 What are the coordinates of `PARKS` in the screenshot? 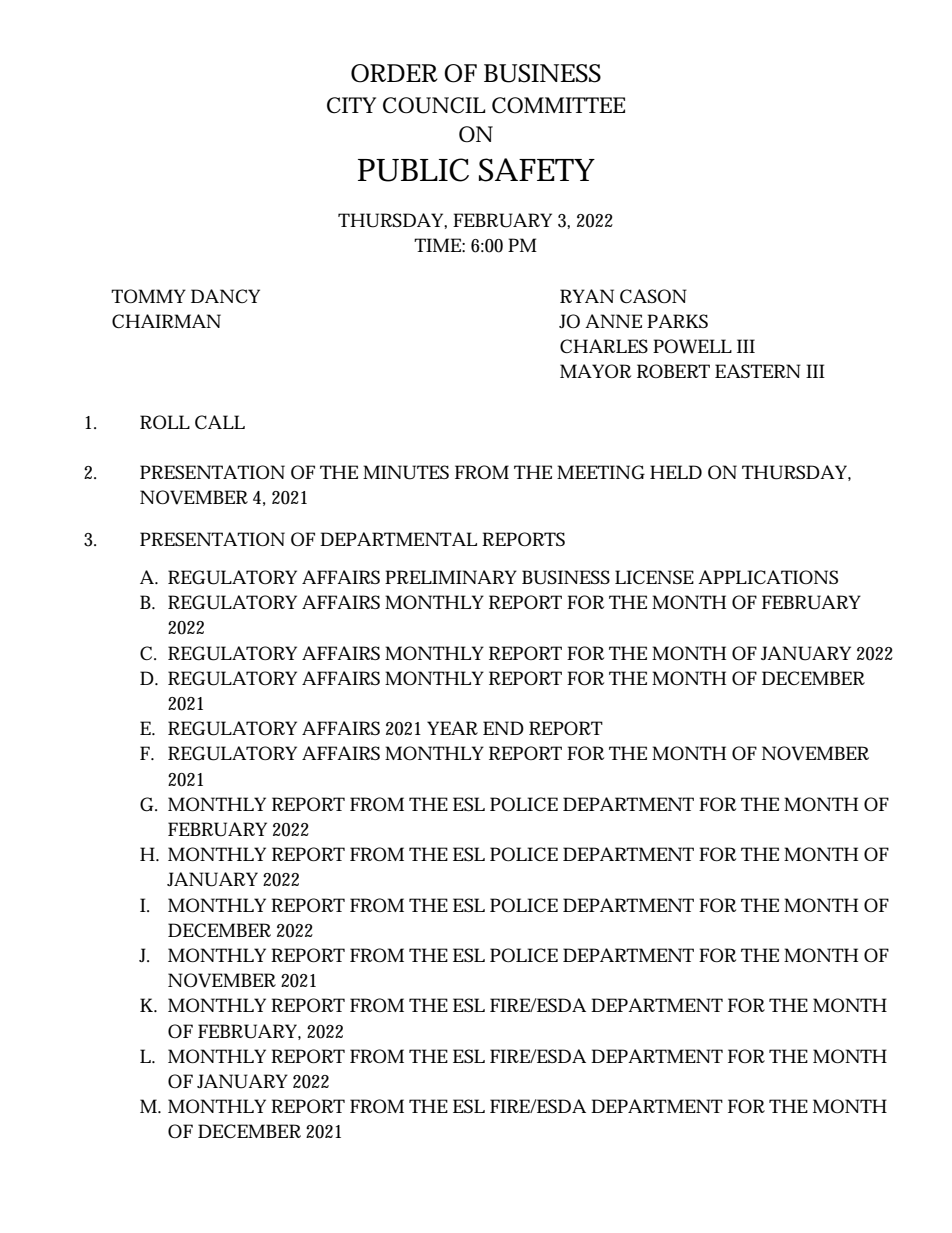 It's located at (677, 321).
